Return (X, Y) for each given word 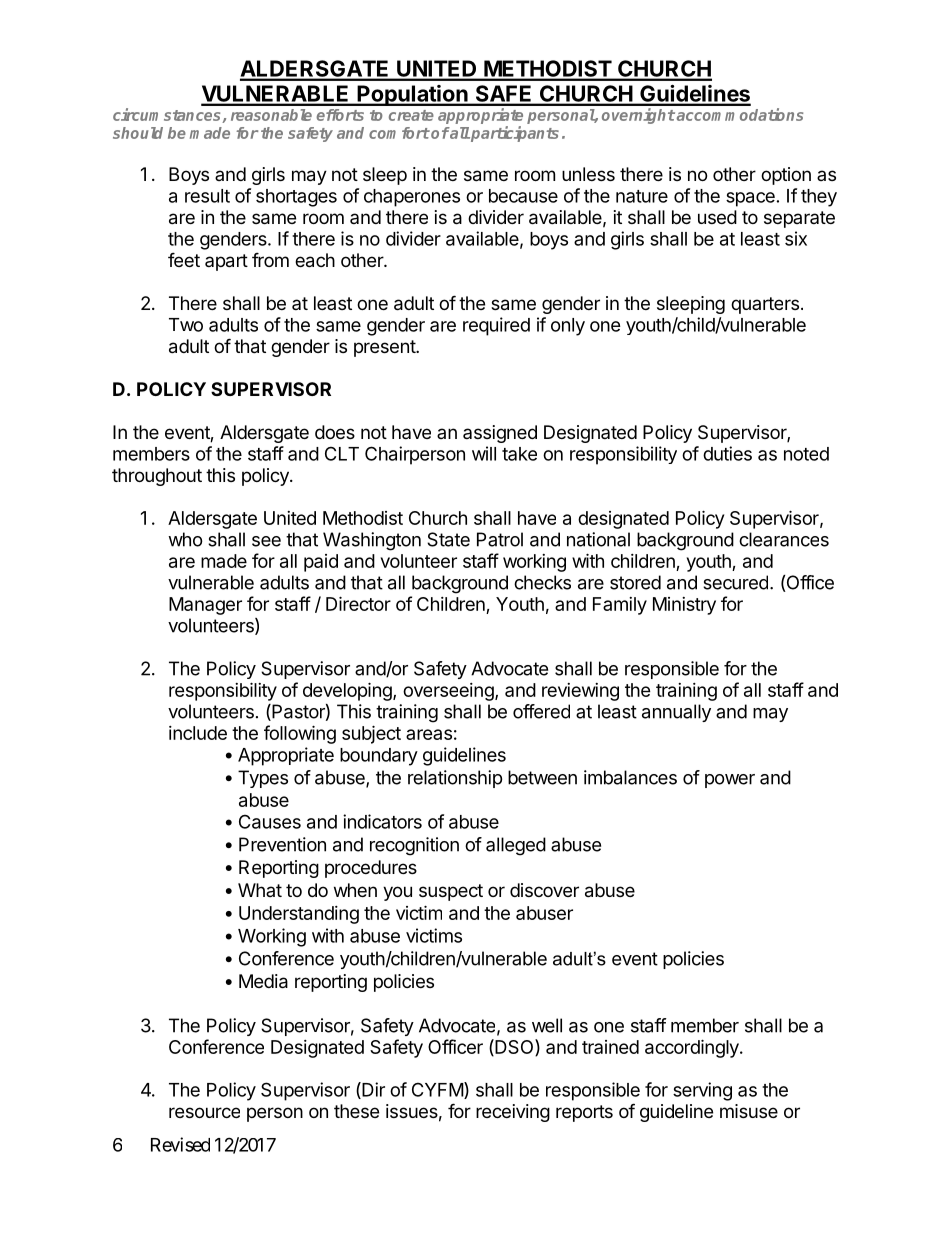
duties (727, 453)
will (484, 453)
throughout (157, 477)
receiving (513, 1113)
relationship (455, 779)
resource (204, 1112)
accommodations (740, 114)
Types (263, 779)
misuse (749, 1111)
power (730, 781)
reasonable (271, 115)
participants (514, 134)
